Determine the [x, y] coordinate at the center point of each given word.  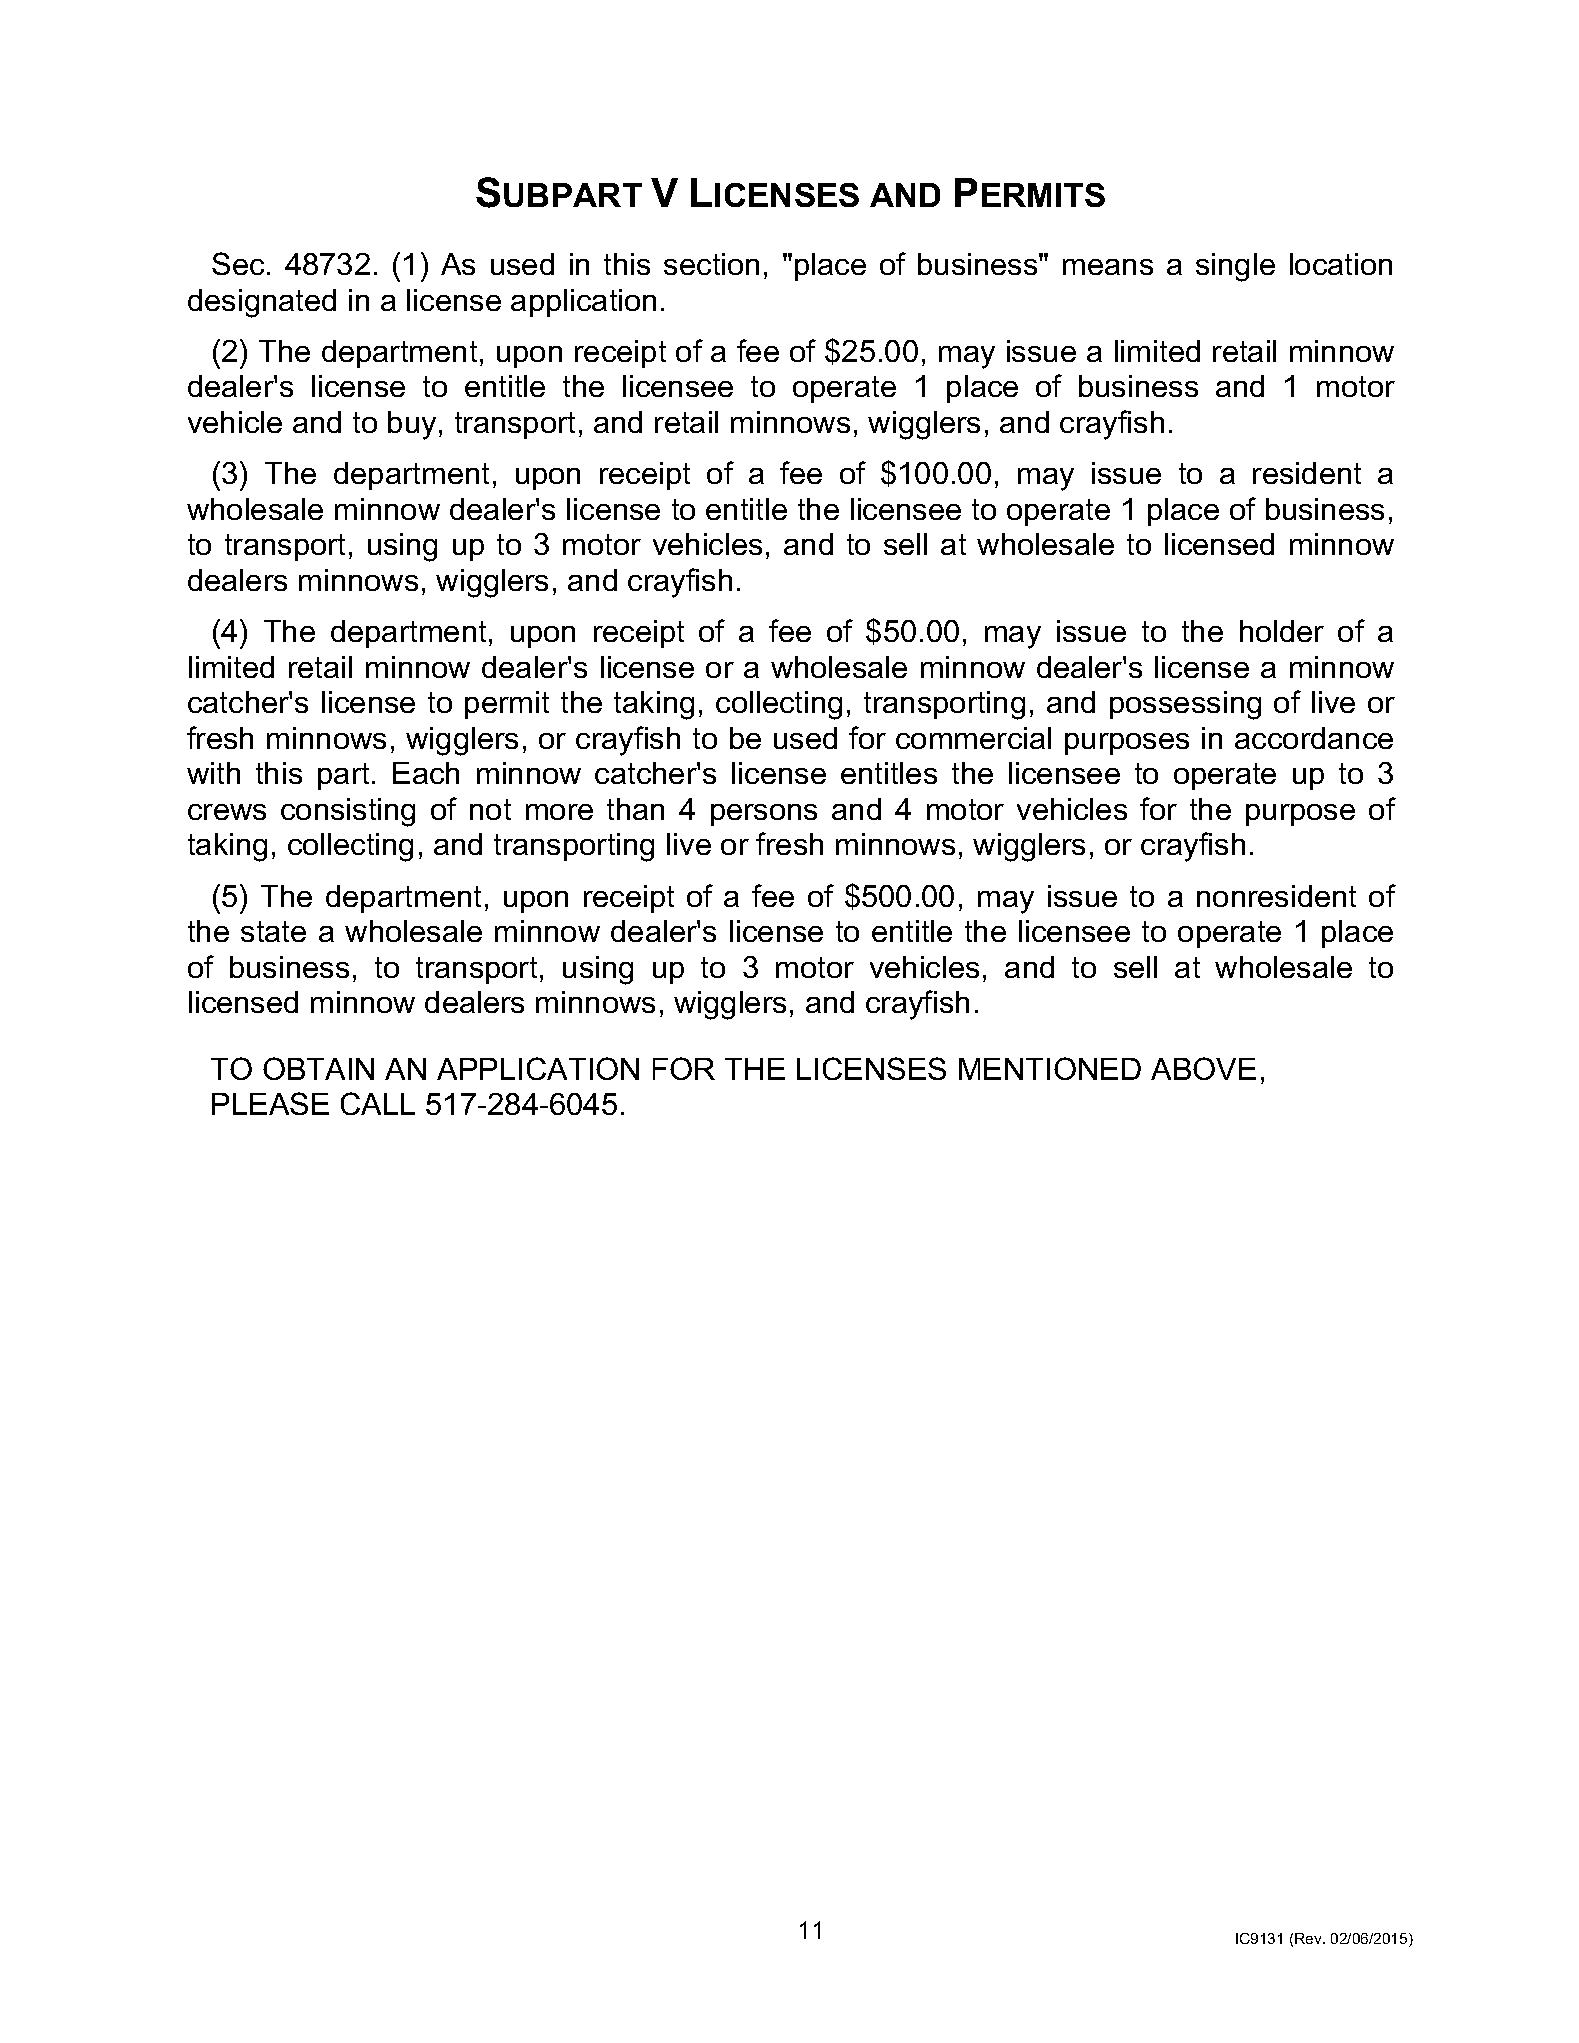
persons [764, 815]
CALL [378, 1103]
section [711, 264]
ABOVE [1203, 1068]
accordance [1314, 738]
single [1235, 267]
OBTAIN [318, 1068]
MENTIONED [1050, 1068]
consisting [348, 812]
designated [262, 303]
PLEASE [270, 1103]
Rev [1309, 1938]
